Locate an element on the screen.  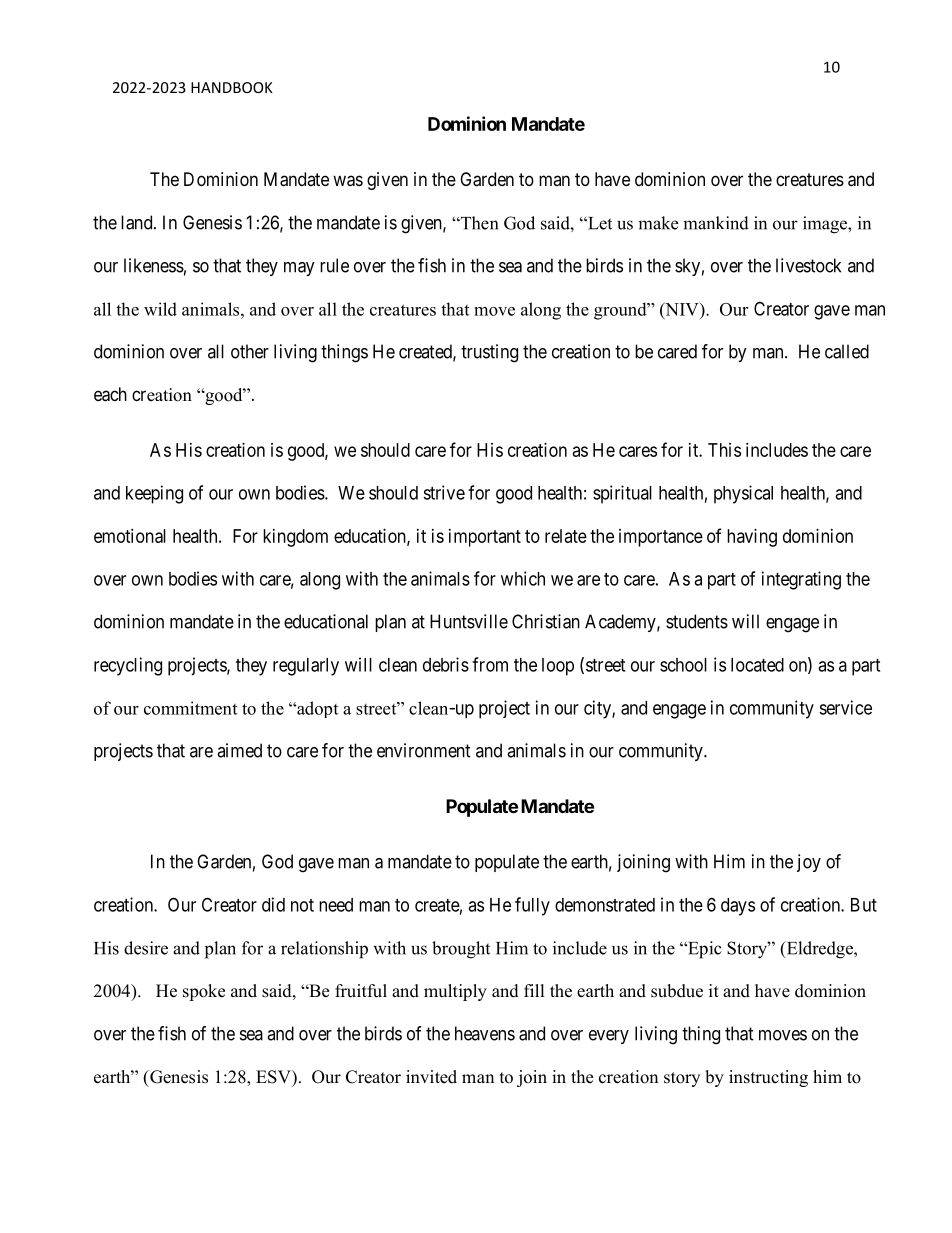
fully is located at coordinates (532, 906).
